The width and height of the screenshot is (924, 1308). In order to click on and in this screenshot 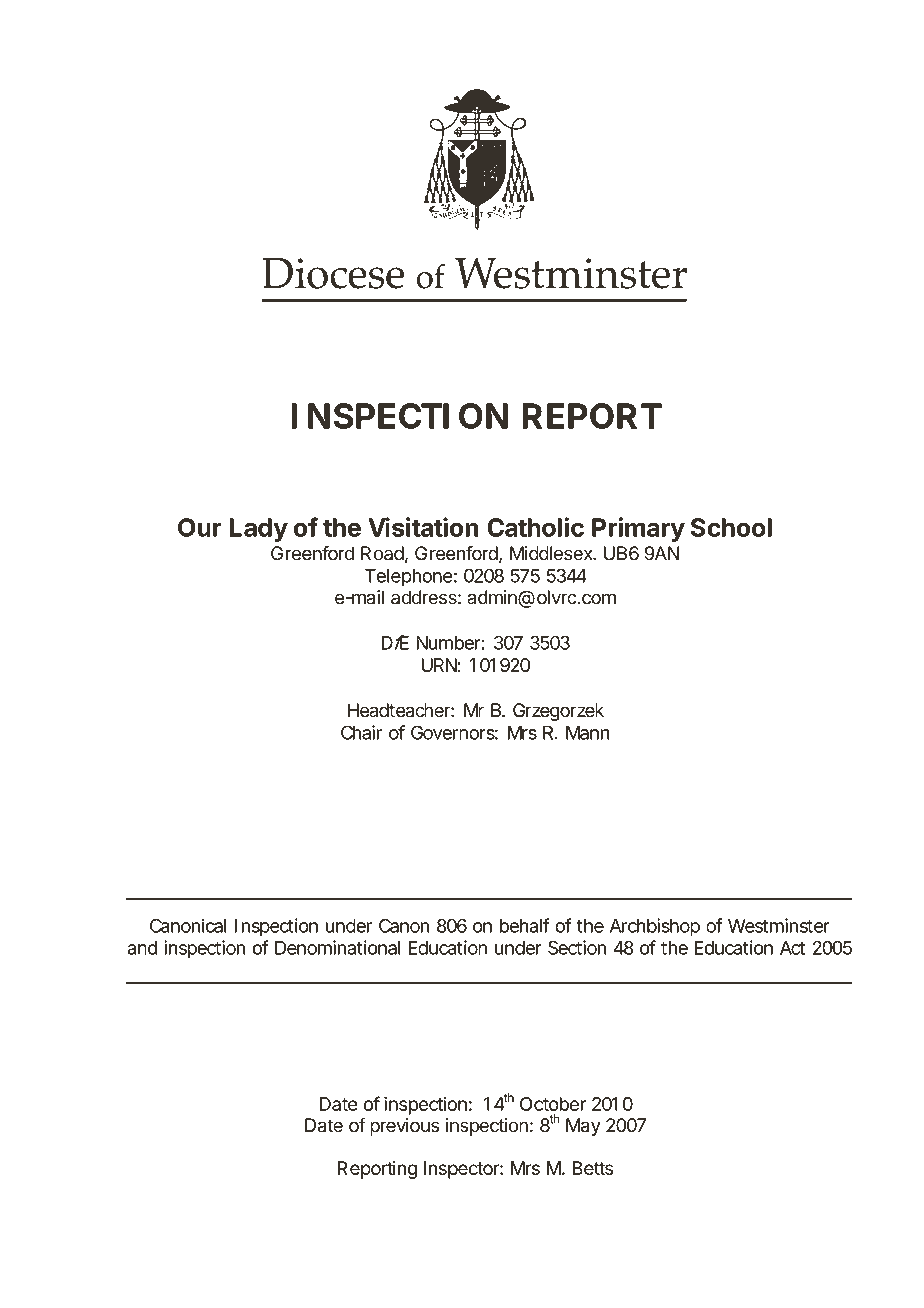, I will do `click(143, 948)`.
